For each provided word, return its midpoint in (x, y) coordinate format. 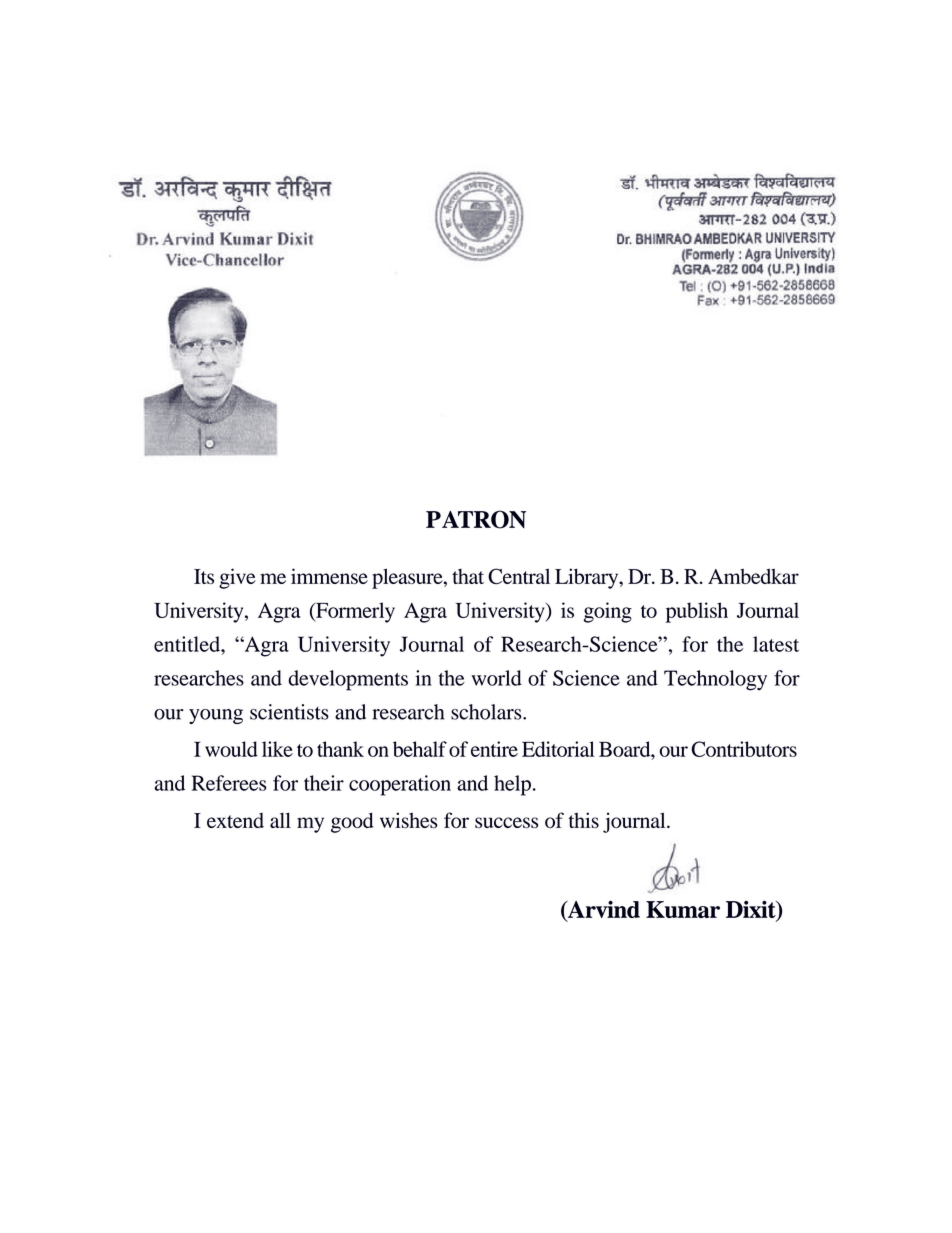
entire (494, 749)
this (584, 820)
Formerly (354, 612)
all (280, 820)
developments (348, 680)
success (506, 822)
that (468, 576)
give (237, 578)
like (277, 749)
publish (697, 612)
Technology (715, 680)
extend (235, 820)
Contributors (744, 749)
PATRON (476, 519)
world (496, 678)
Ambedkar (753, 576)
